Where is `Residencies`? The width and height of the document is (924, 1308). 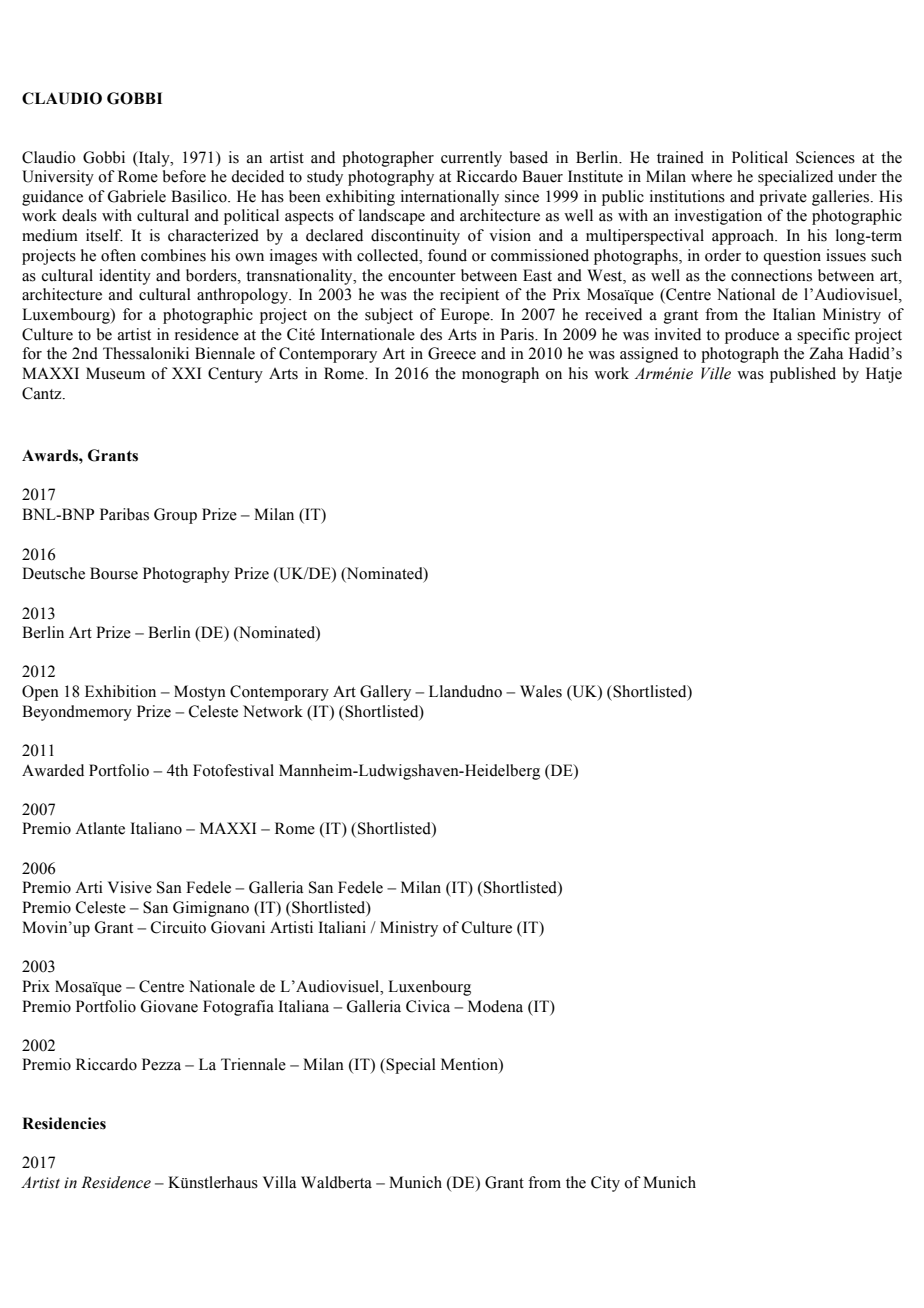
Residencies is located at coordinates (64, 1123).
